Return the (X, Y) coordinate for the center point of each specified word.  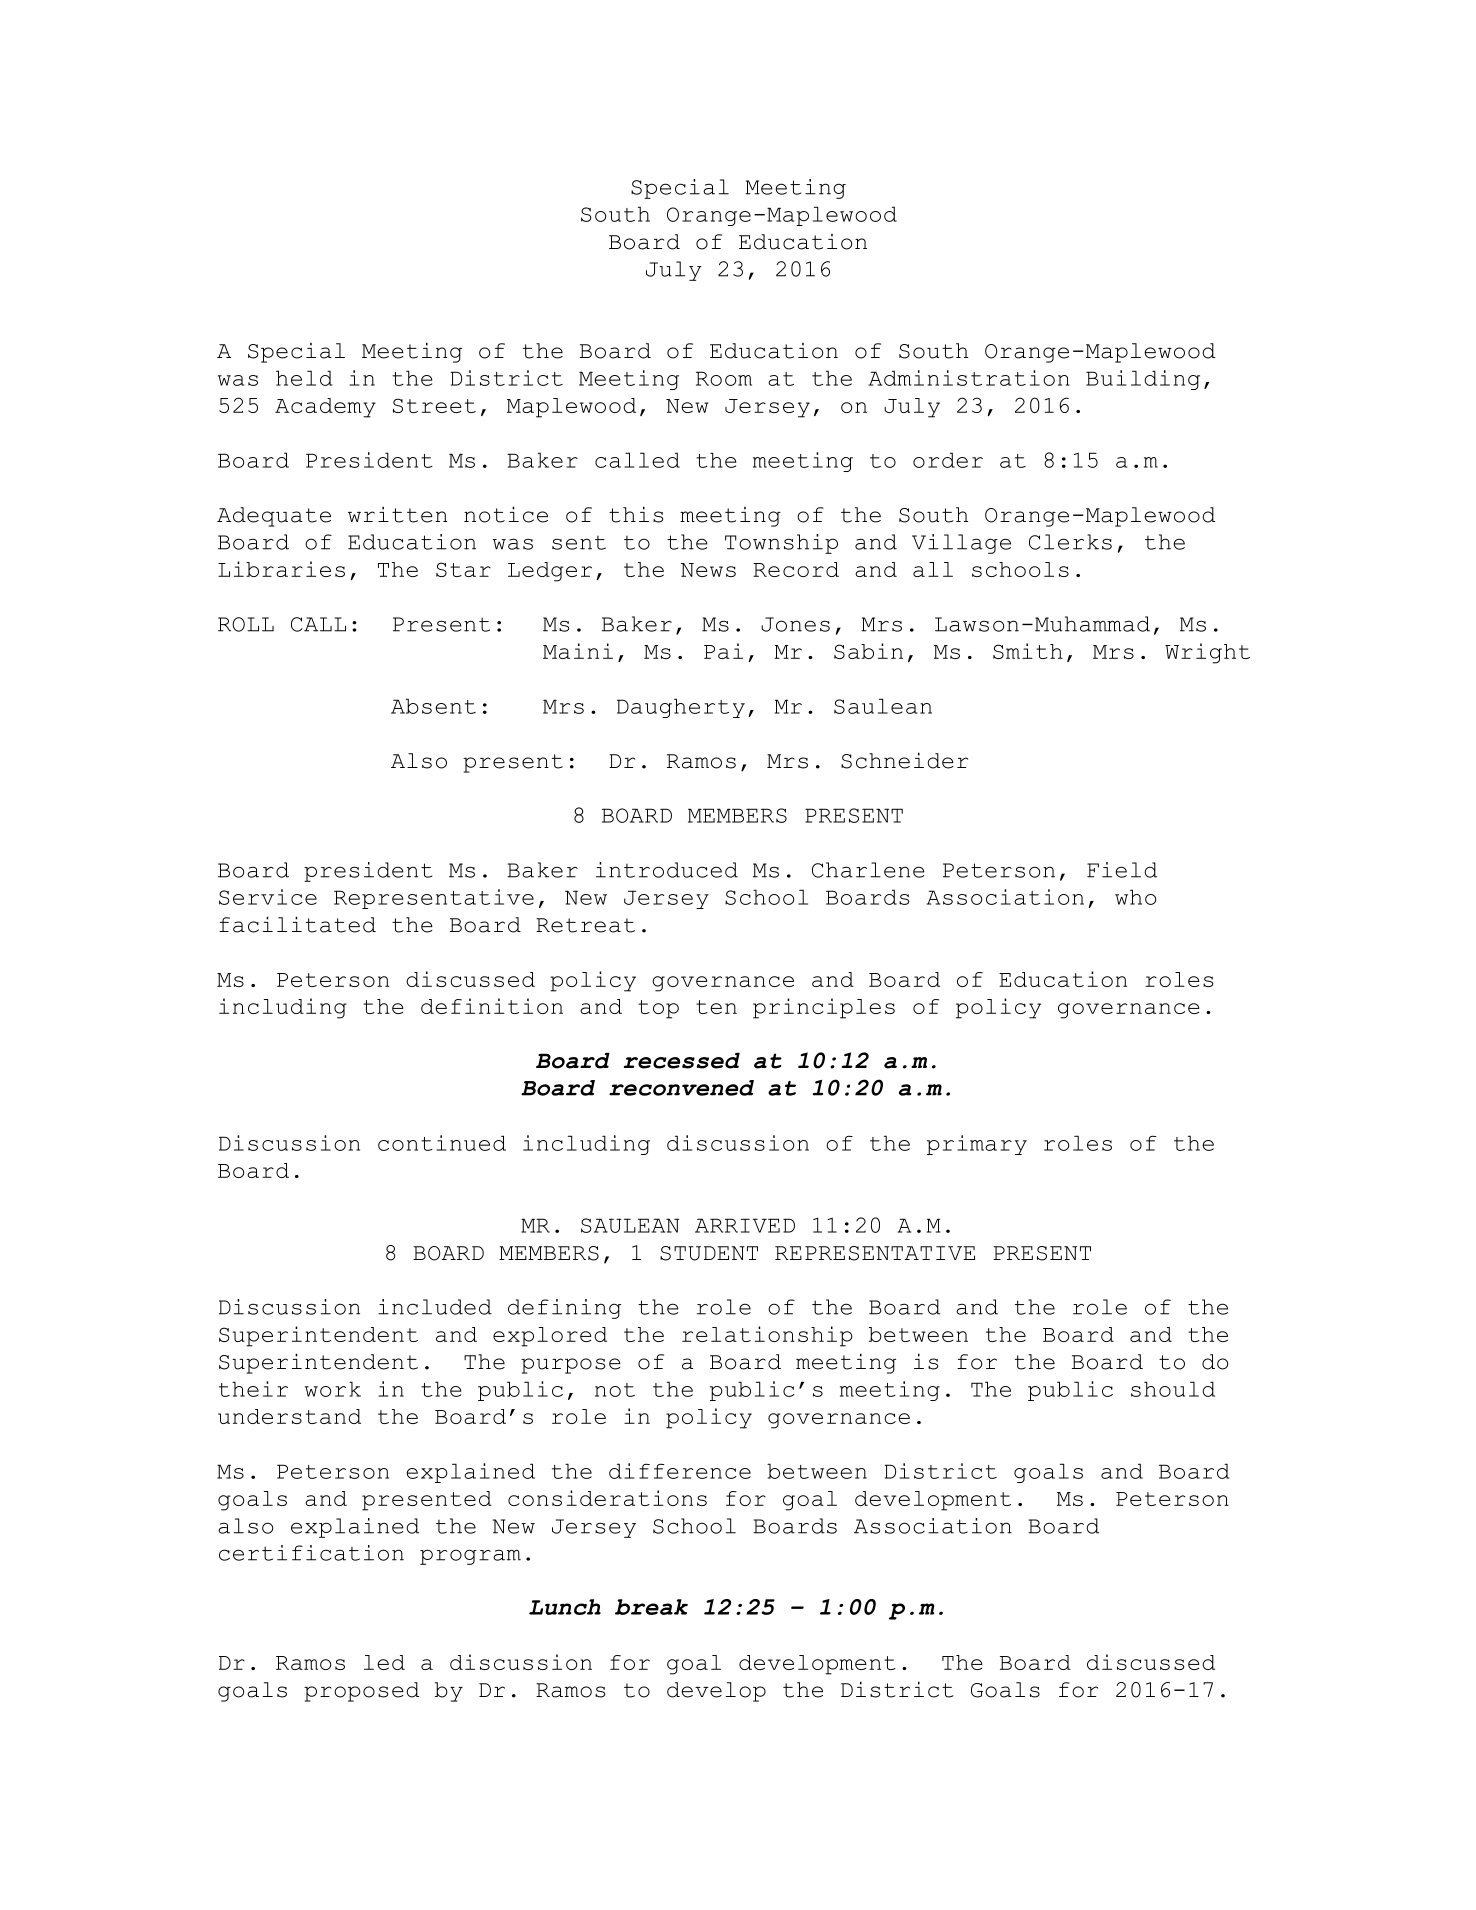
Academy (325, 408)
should (1173, 1389)
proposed (361, 1692)
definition (492, 1006)
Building (1143, 380)
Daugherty (681, 708)
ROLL (246, 624)
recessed (682, 1060)
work (333, 1389)
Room (724, 378)
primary (977, 1145)
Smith (1028, 651)
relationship (767, 1336)
